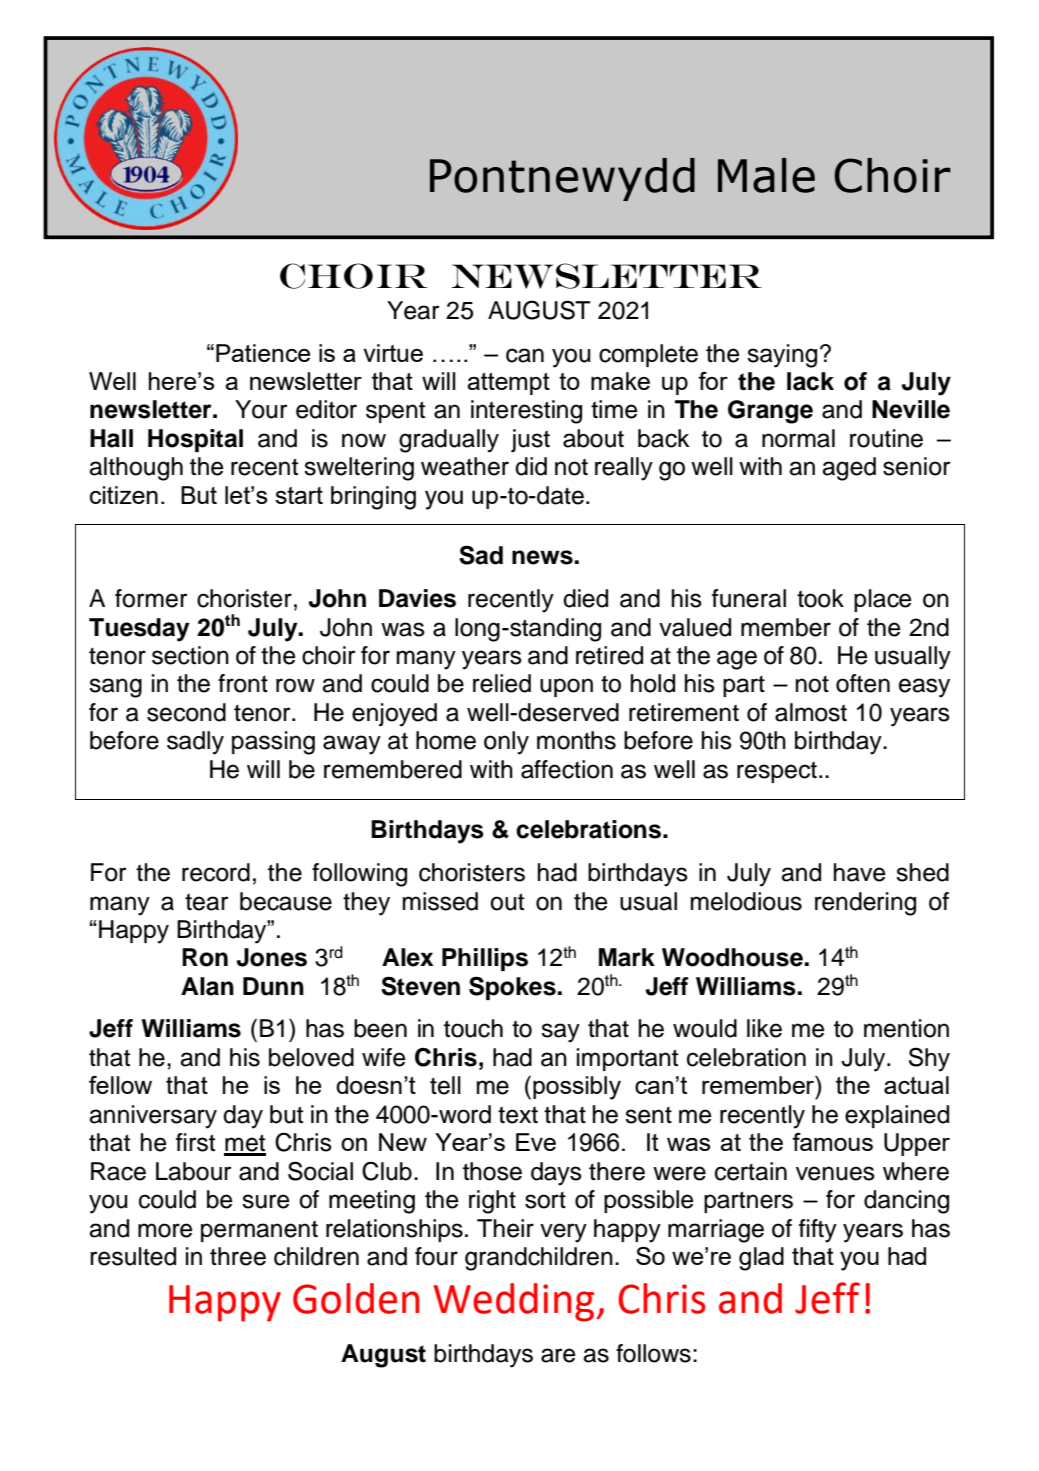  Describe the element at coordinates (238, 1256) in the page. I see `three` at that location.
